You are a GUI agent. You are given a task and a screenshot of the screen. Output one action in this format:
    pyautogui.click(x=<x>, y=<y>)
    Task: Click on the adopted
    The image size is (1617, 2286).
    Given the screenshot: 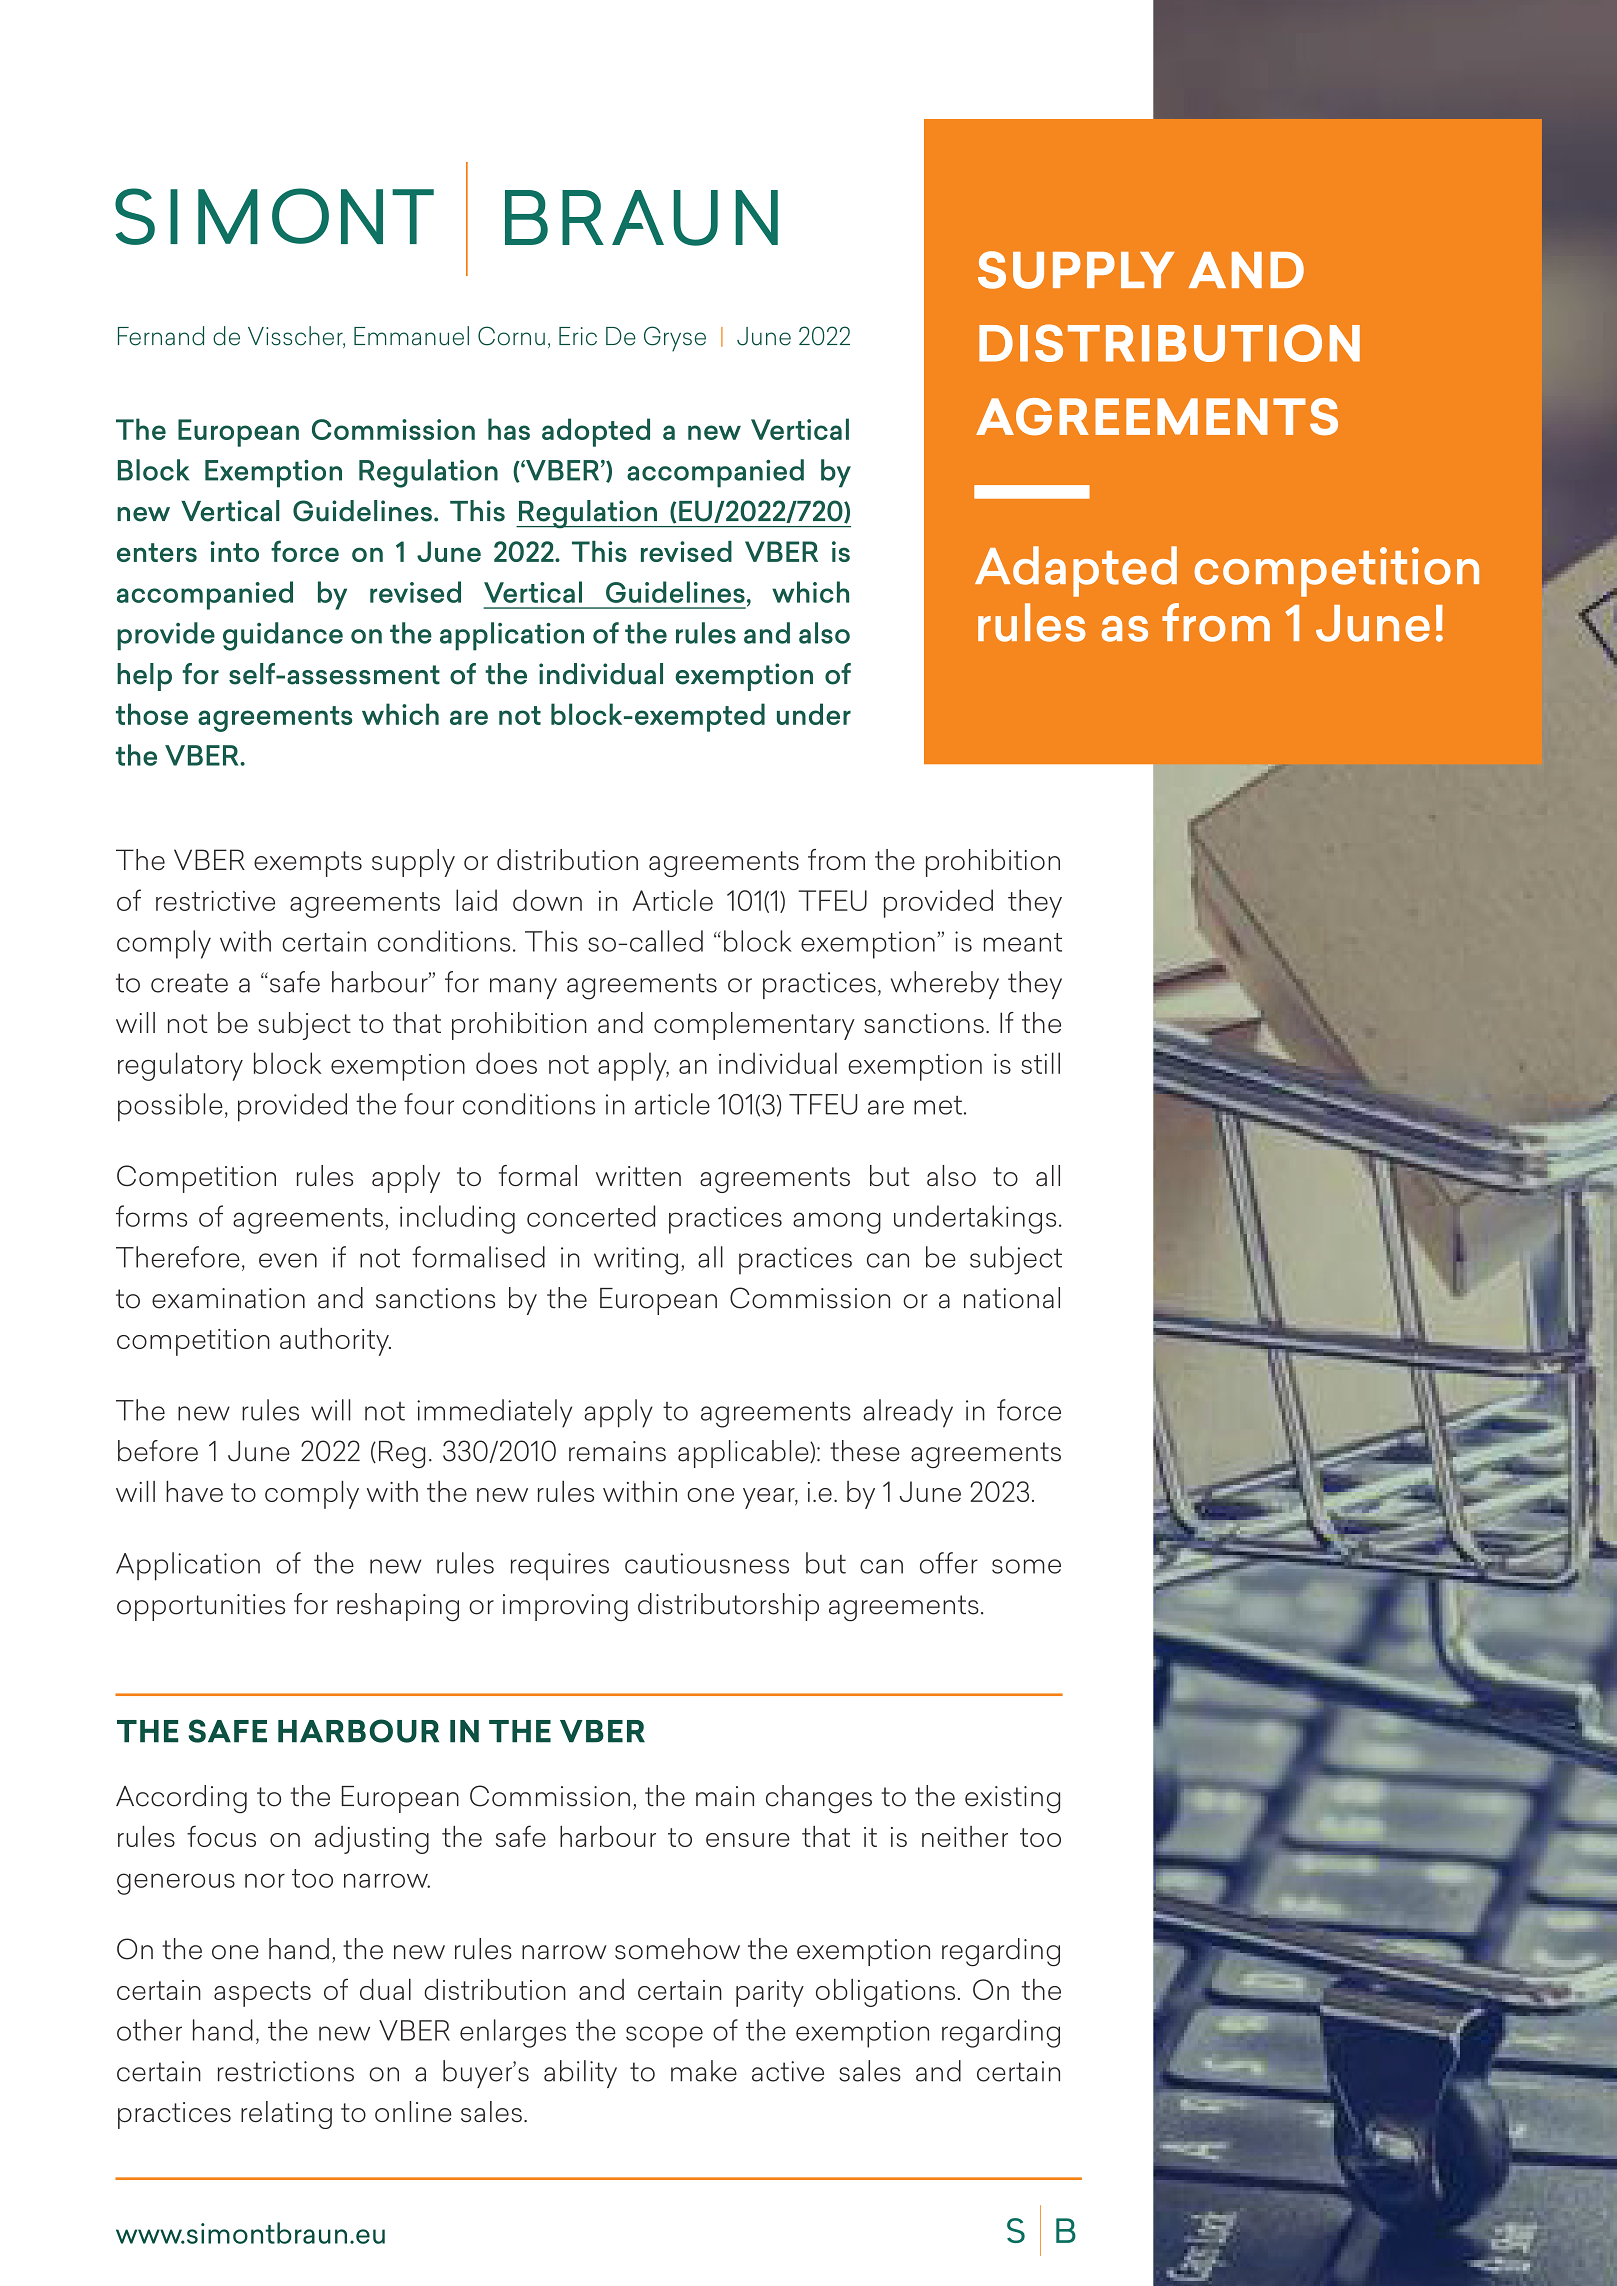 What is the action you would take?
    pyautogui.click(x=596, y=432)
